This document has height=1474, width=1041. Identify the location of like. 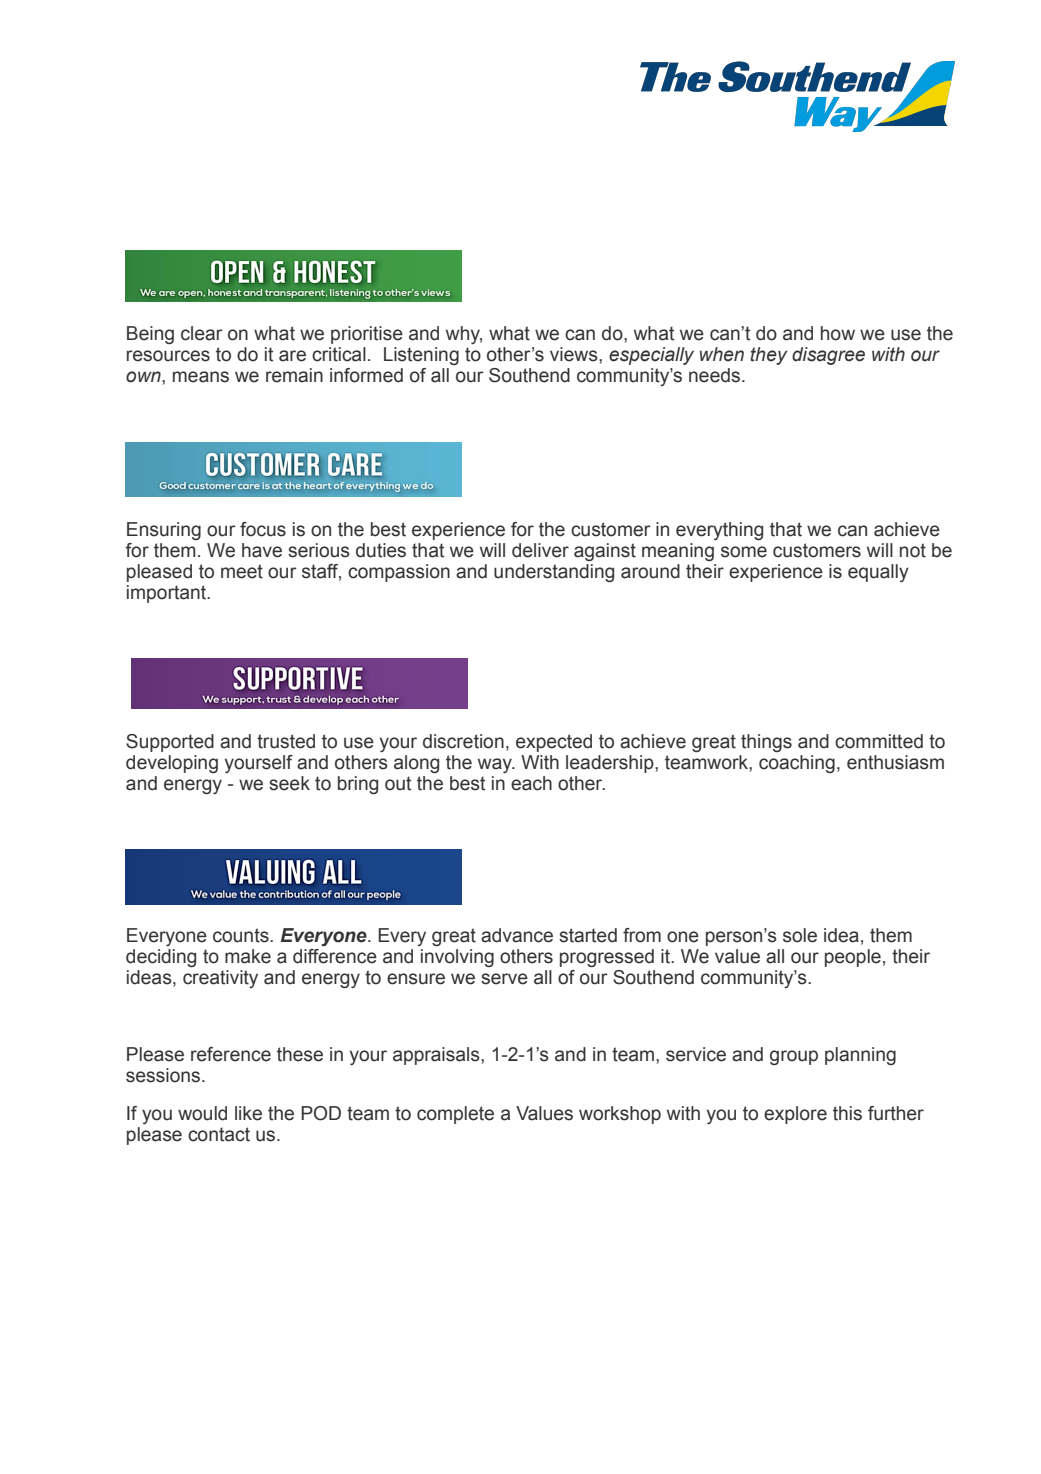
(248, 1113).
